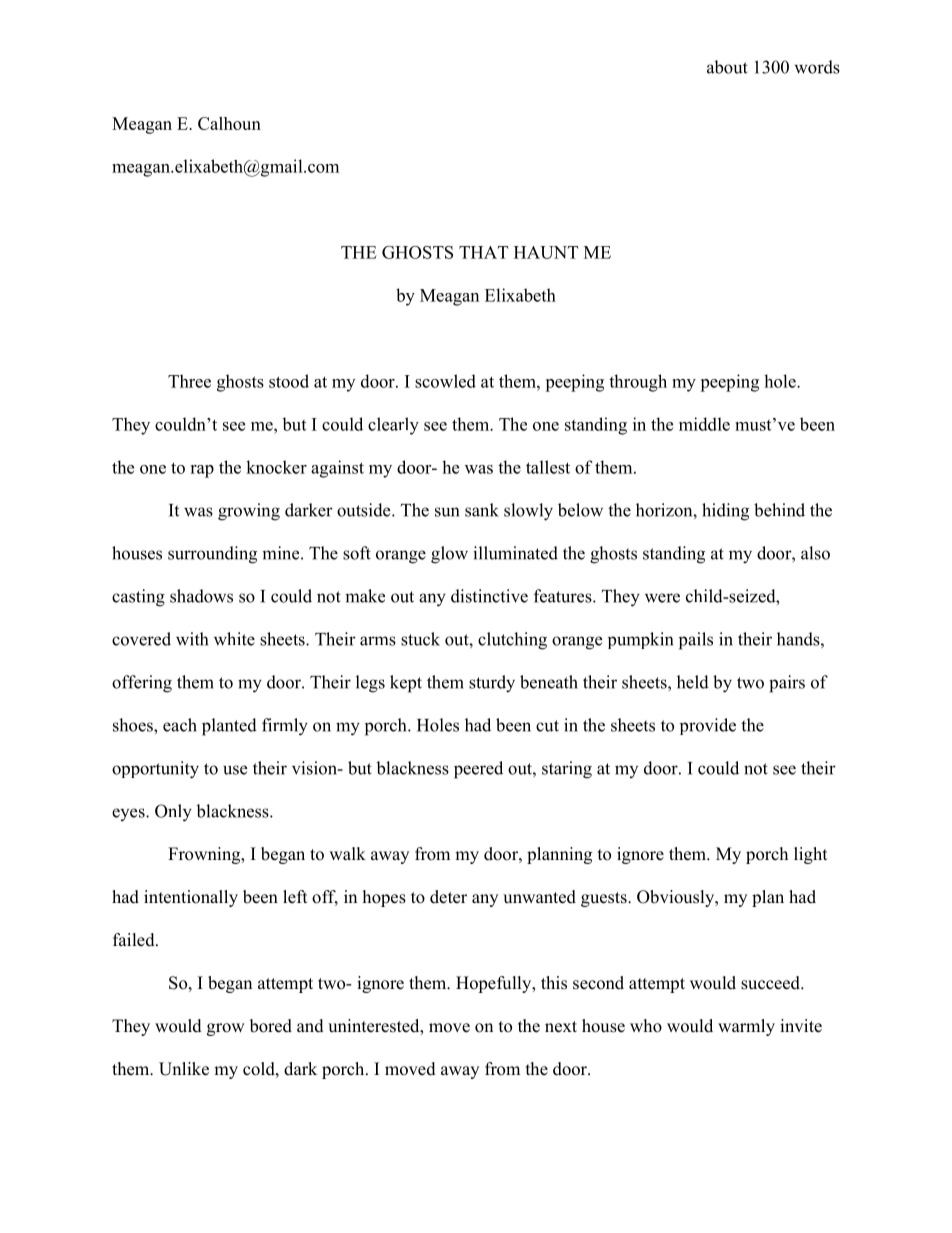 Image resolution: width=952 pixels, height=1233 pixels. Describe the element at coordinates (708, 726) in the screenshot. I see `provide` at that location.
